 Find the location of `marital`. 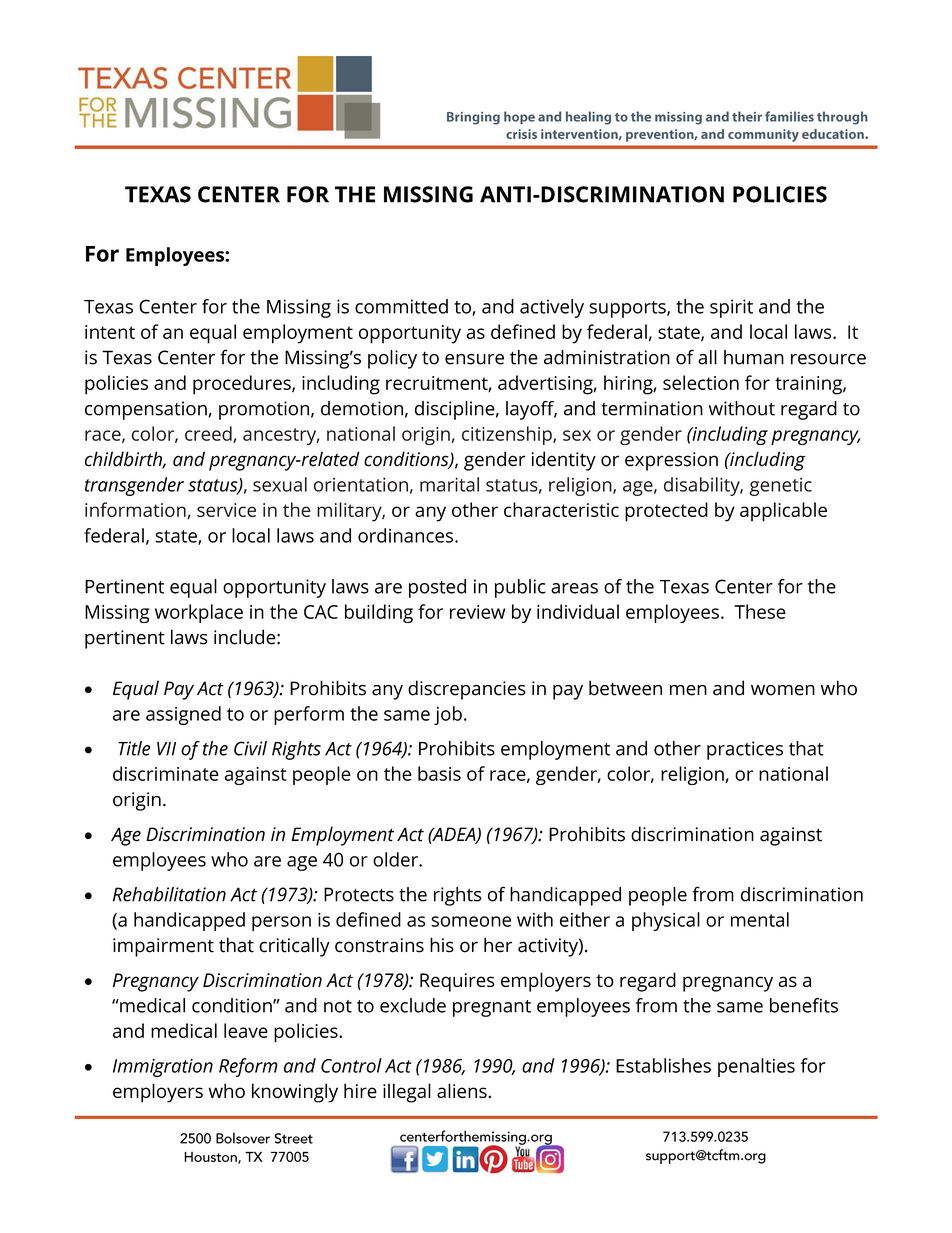

marital is located at coordinates (449, 484).
